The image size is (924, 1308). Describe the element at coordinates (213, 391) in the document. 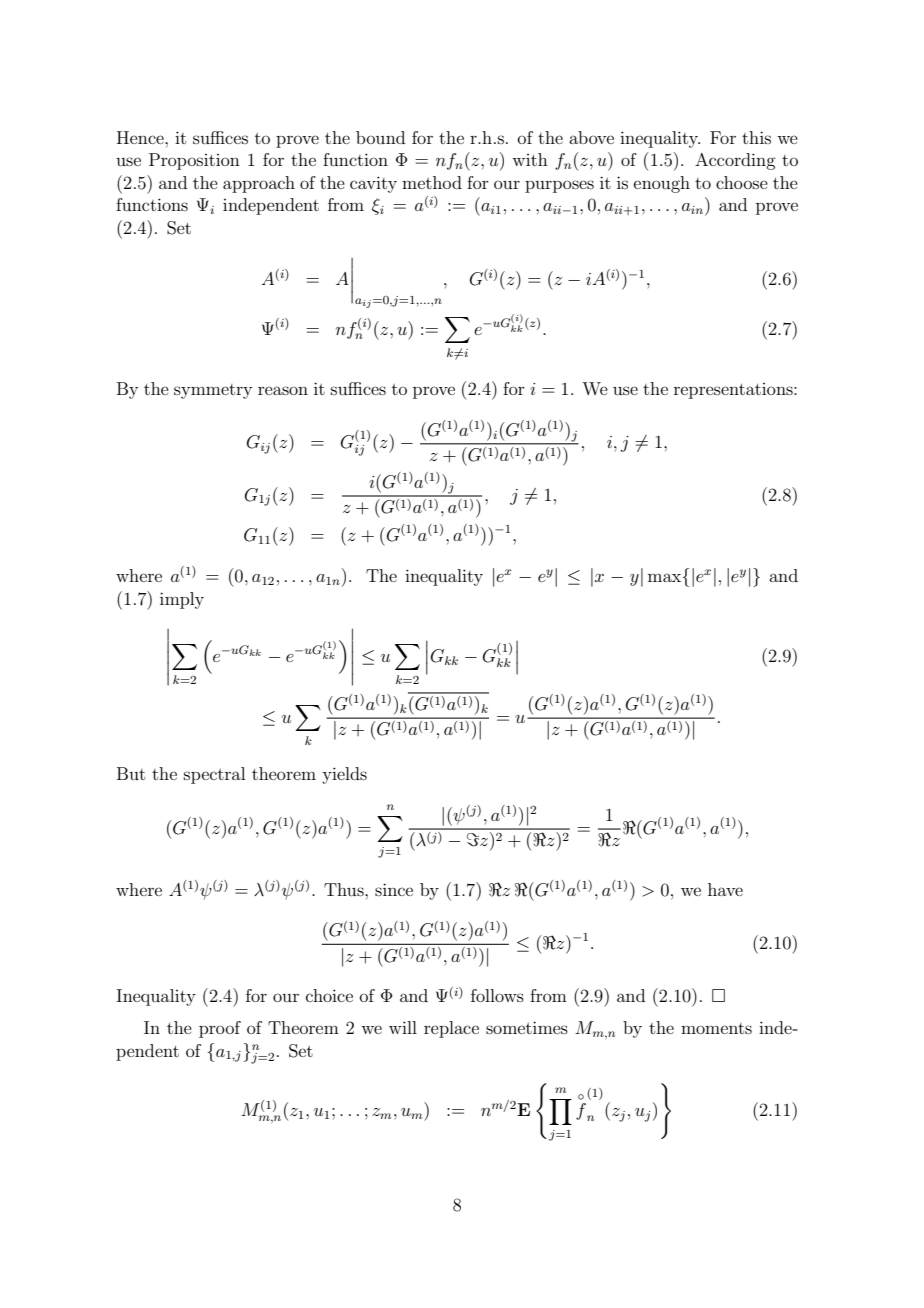

I see `symmetry` at that location.
